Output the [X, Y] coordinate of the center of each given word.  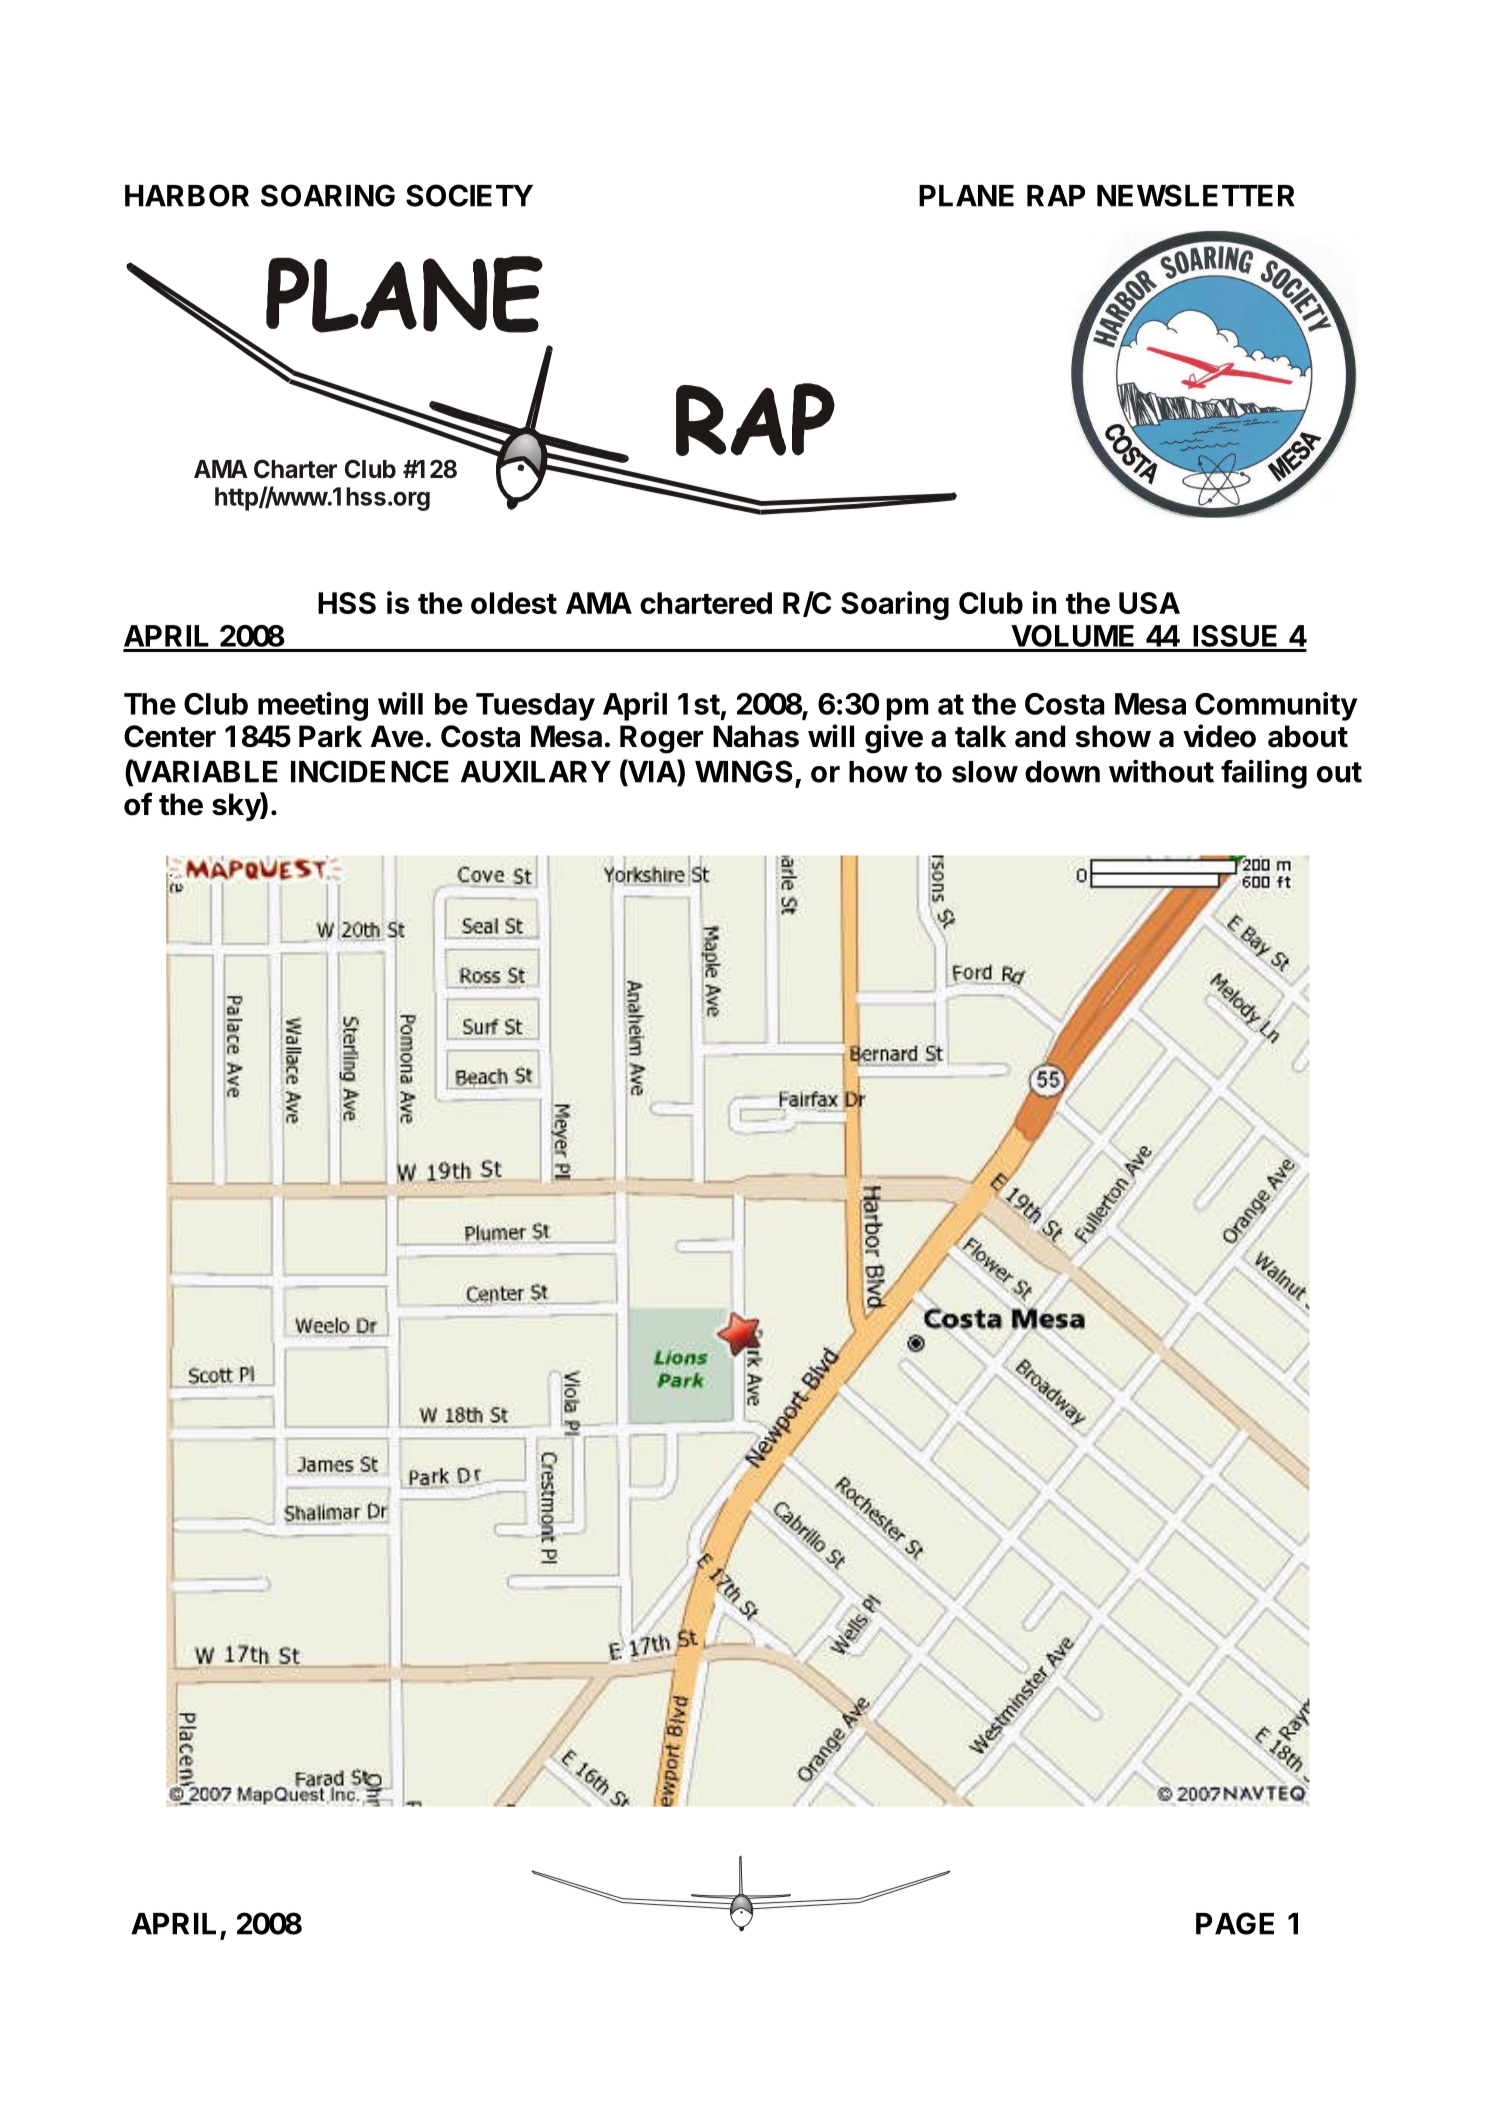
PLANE [966, 196]
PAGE [1235, 1923]
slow [985, 772]
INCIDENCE [370, 771]
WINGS [744, 771]
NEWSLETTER [1196, 195]
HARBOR [187, 195]
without [1161, 771]
